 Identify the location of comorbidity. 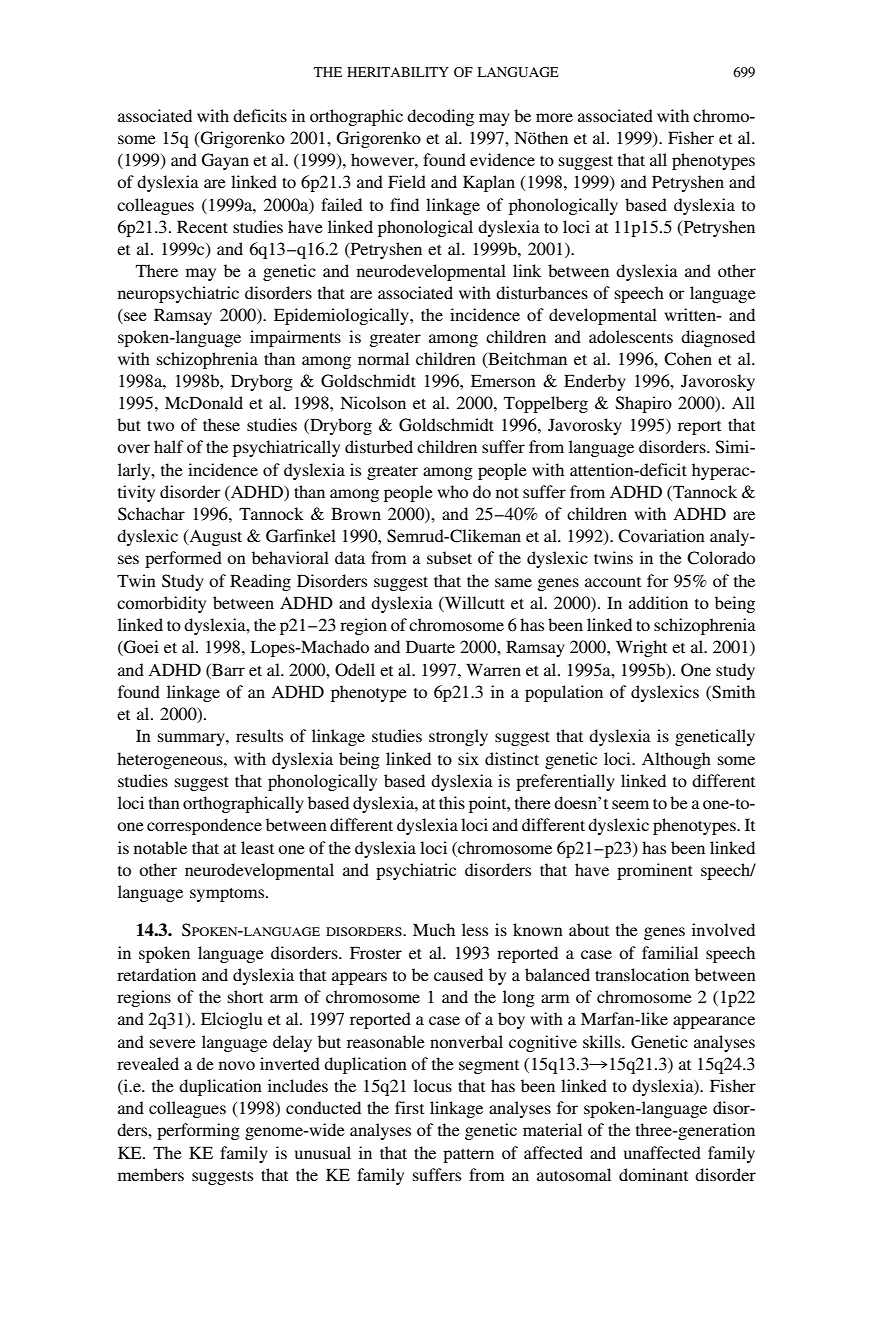
(161, 604).
